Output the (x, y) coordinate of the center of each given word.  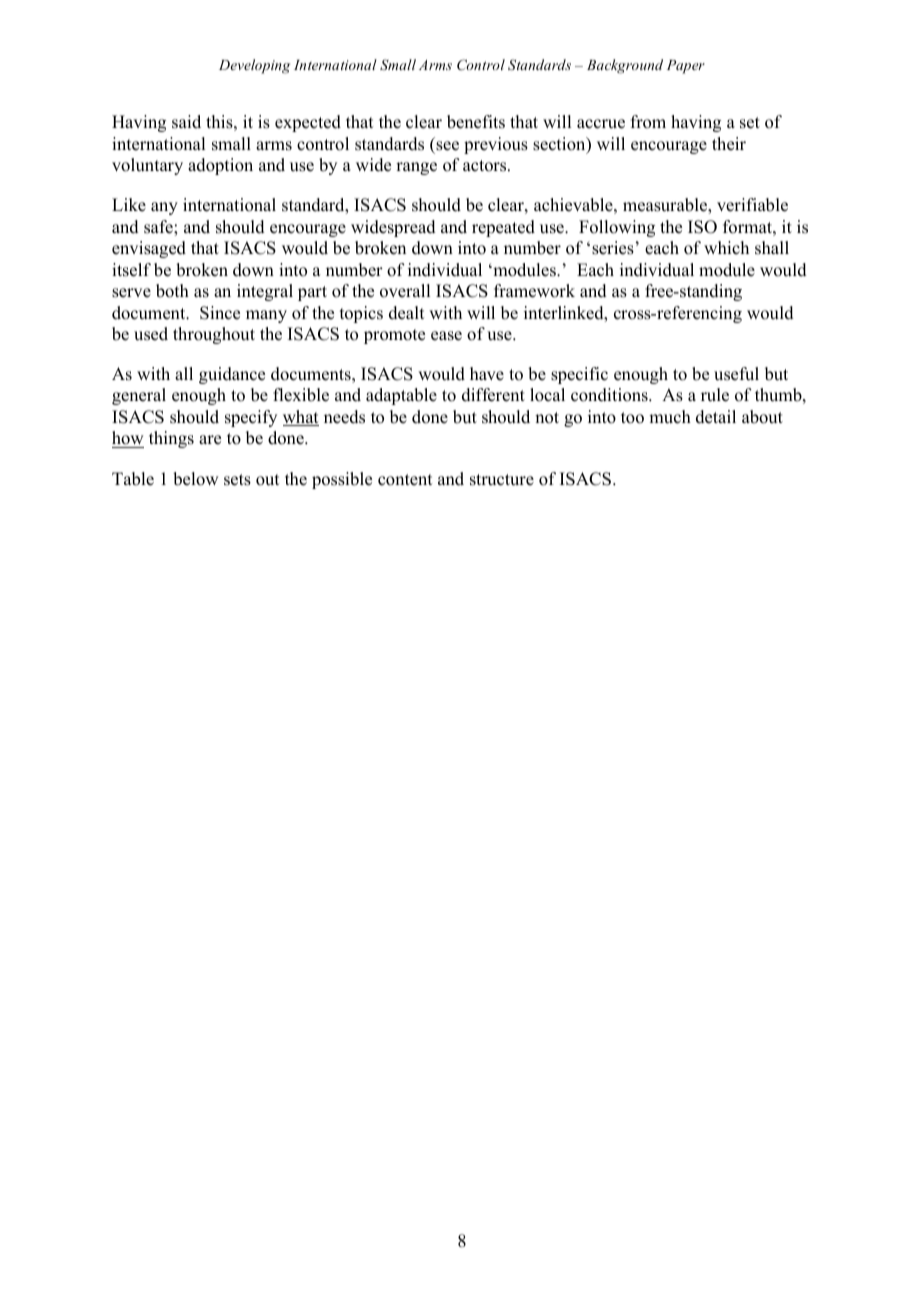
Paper (686, 67)
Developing (254, 66)
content (405, 480)
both (172, 291)
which (726, 248)
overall (405, 291)
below (195, 479)
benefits (476, 122)
